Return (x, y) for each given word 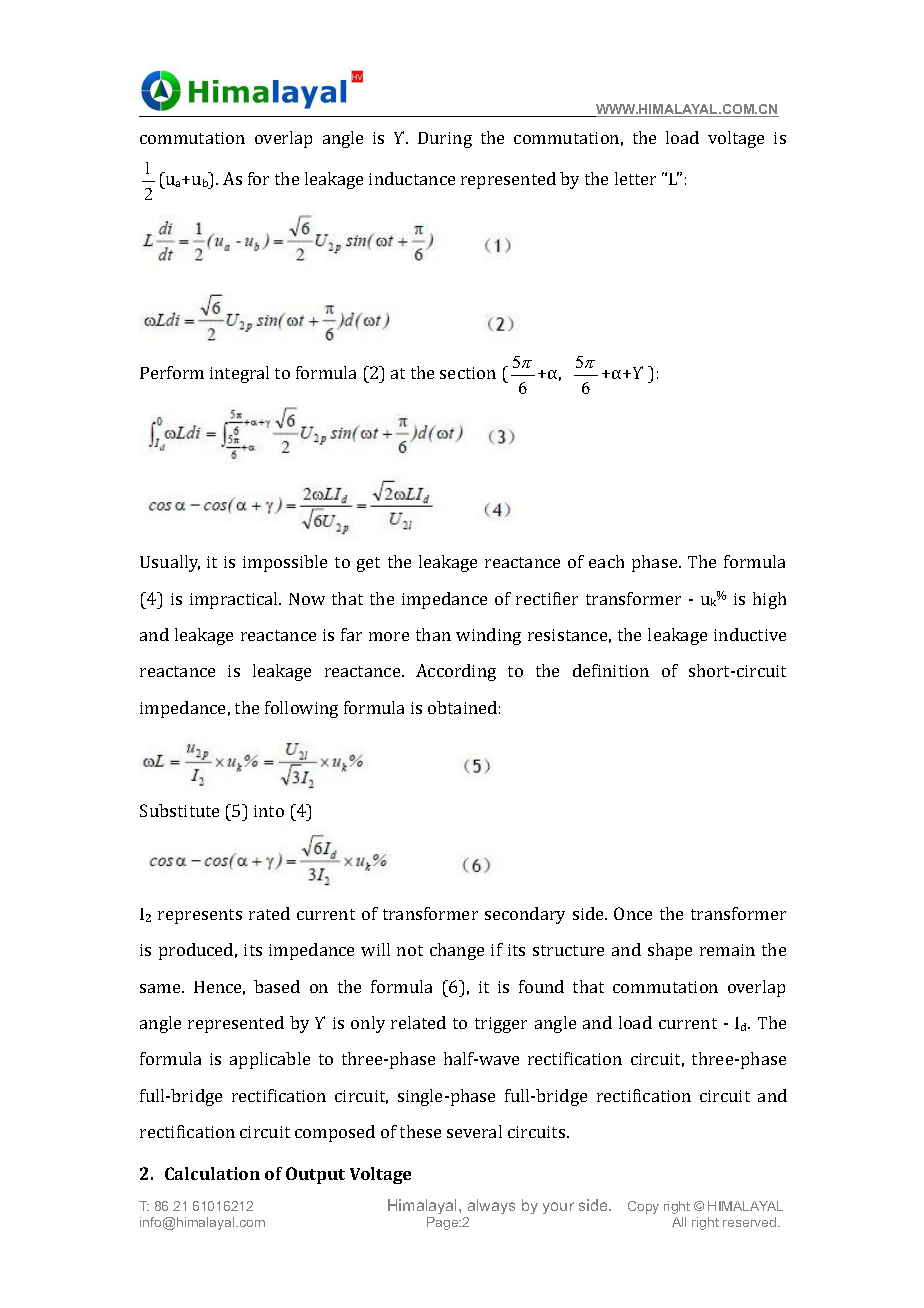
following (301, 709)
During (445, 140)
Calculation (212, 1173)
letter (635, 178)
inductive (750, 634)
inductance (412, 178)
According (456, 672)
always (491, 1206)
